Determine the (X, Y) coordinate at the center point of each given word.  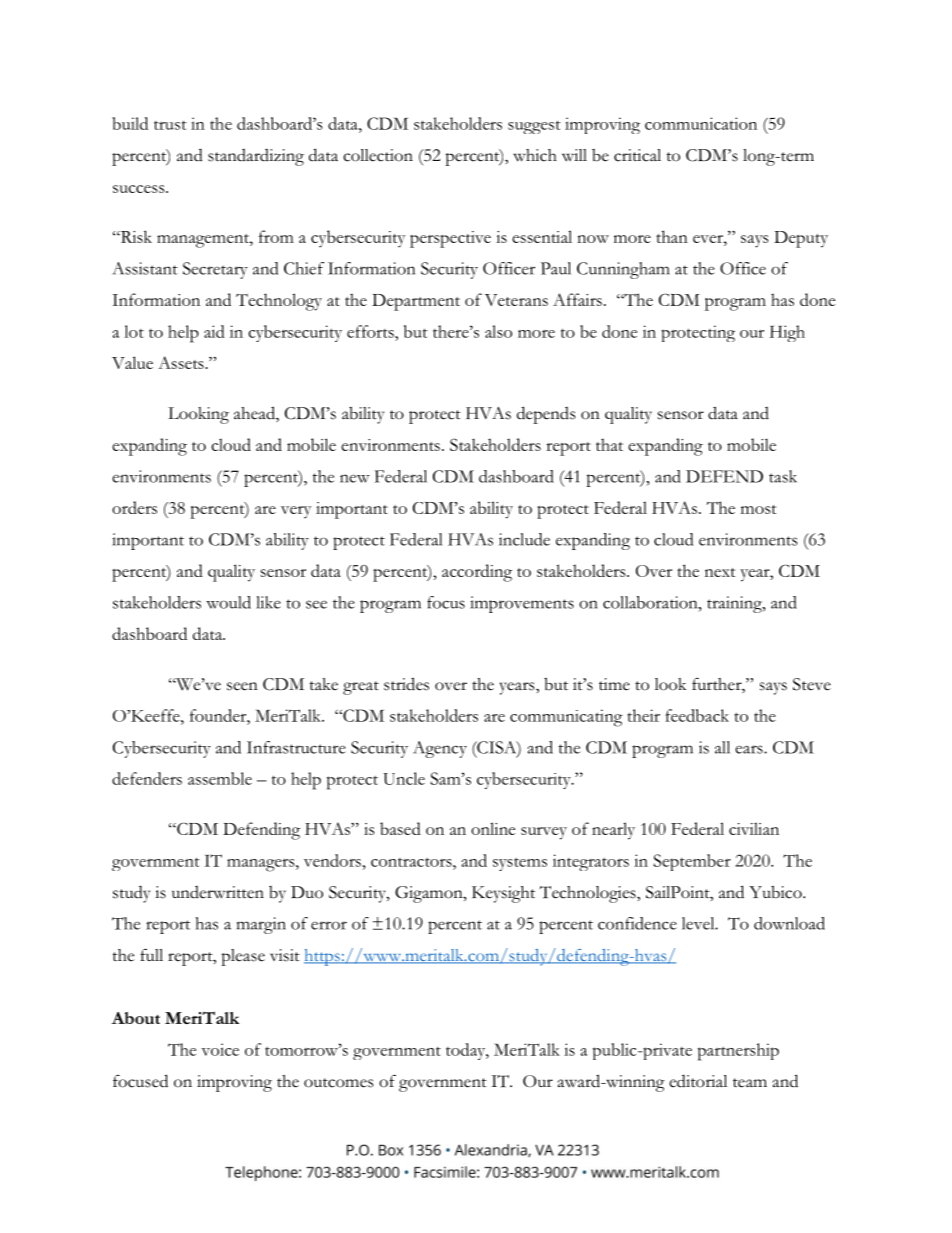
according (477, 573)
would (228, 602)
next (720, 572)
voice (220, 1049)
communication (701, 123)
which (535, 155)
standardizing (256, 157)
